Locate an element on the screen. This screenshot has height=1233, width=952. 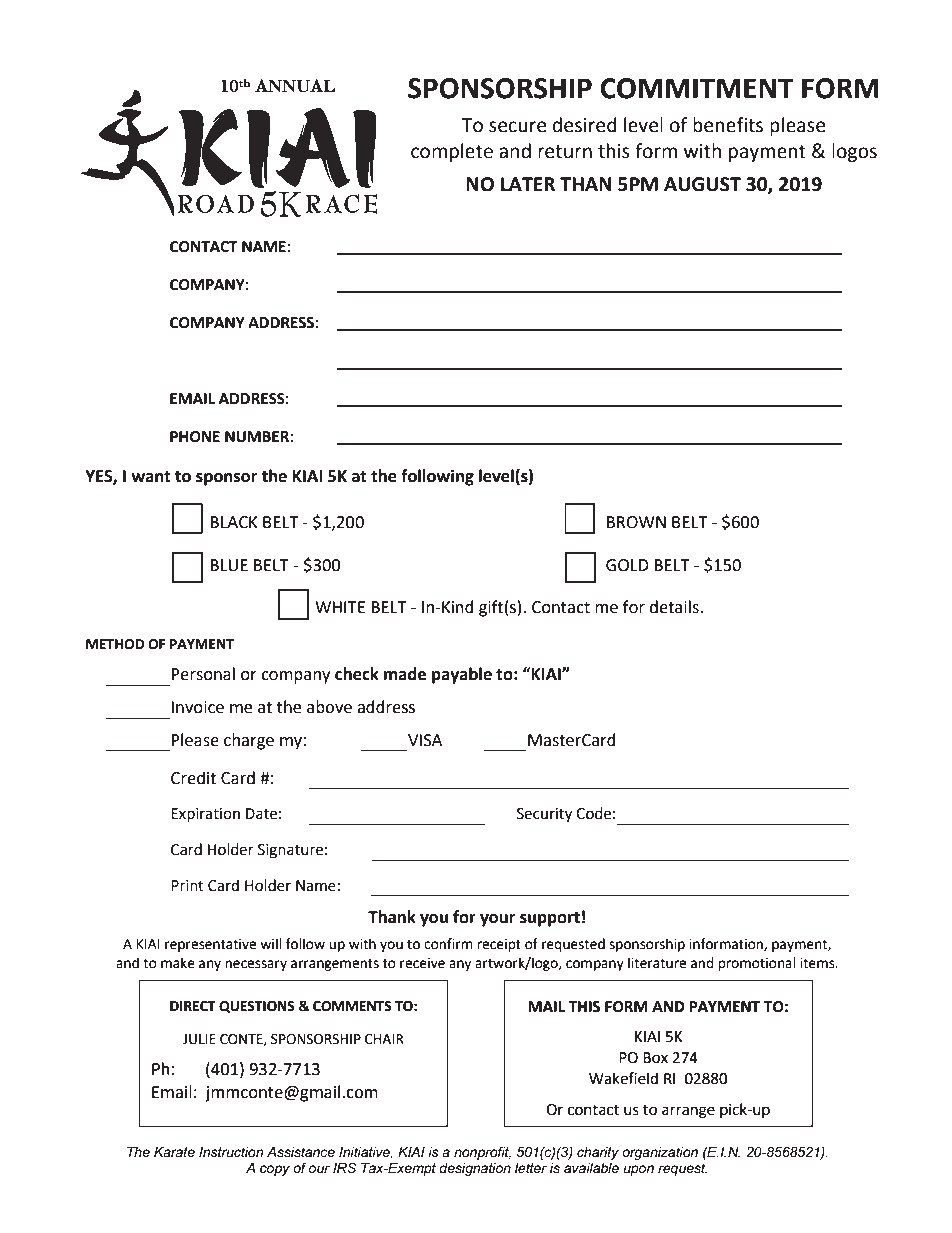
benefits is located at coordinates (728, 125).
